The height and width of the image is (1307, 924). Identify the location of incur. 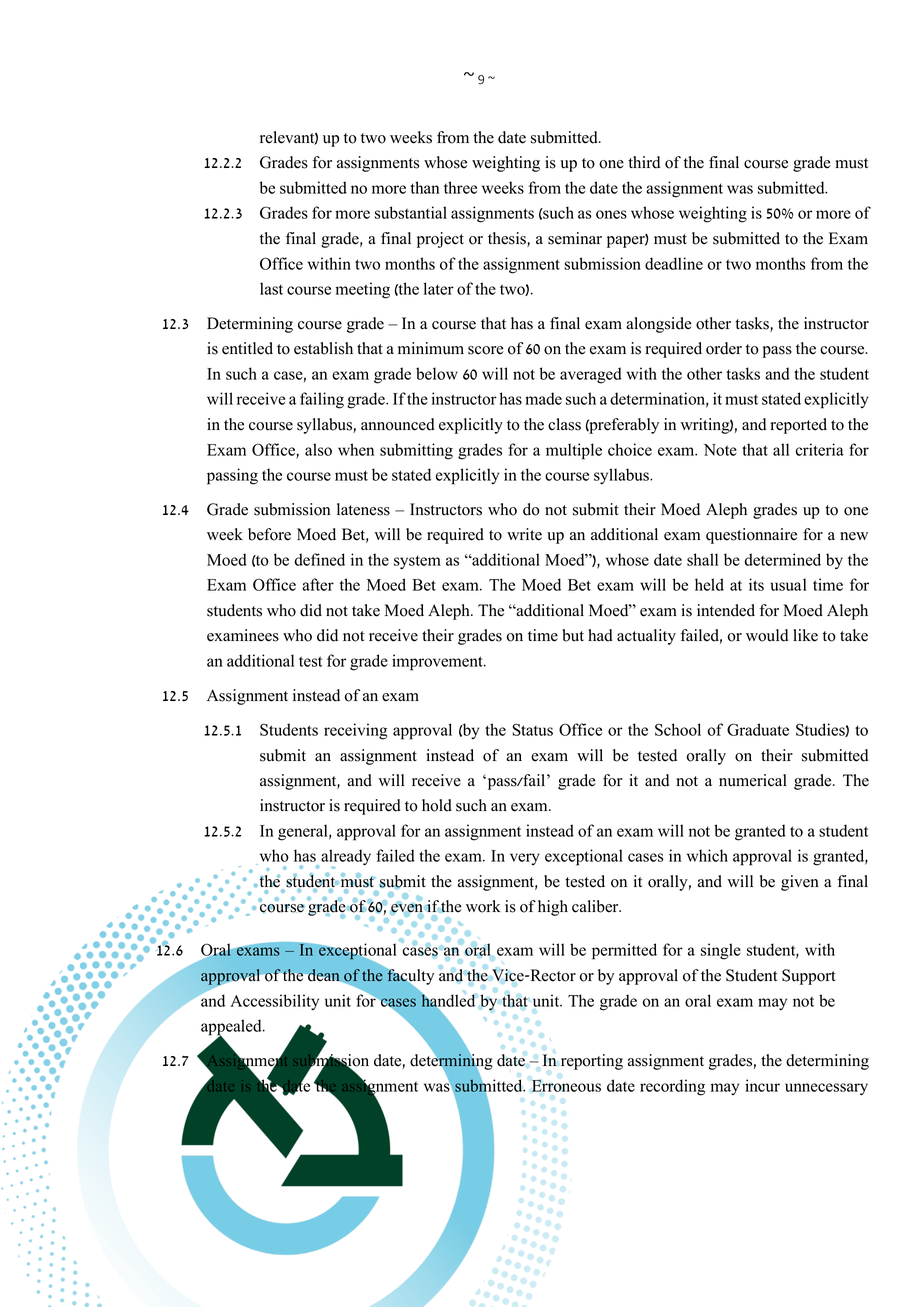
(762, 1085).
